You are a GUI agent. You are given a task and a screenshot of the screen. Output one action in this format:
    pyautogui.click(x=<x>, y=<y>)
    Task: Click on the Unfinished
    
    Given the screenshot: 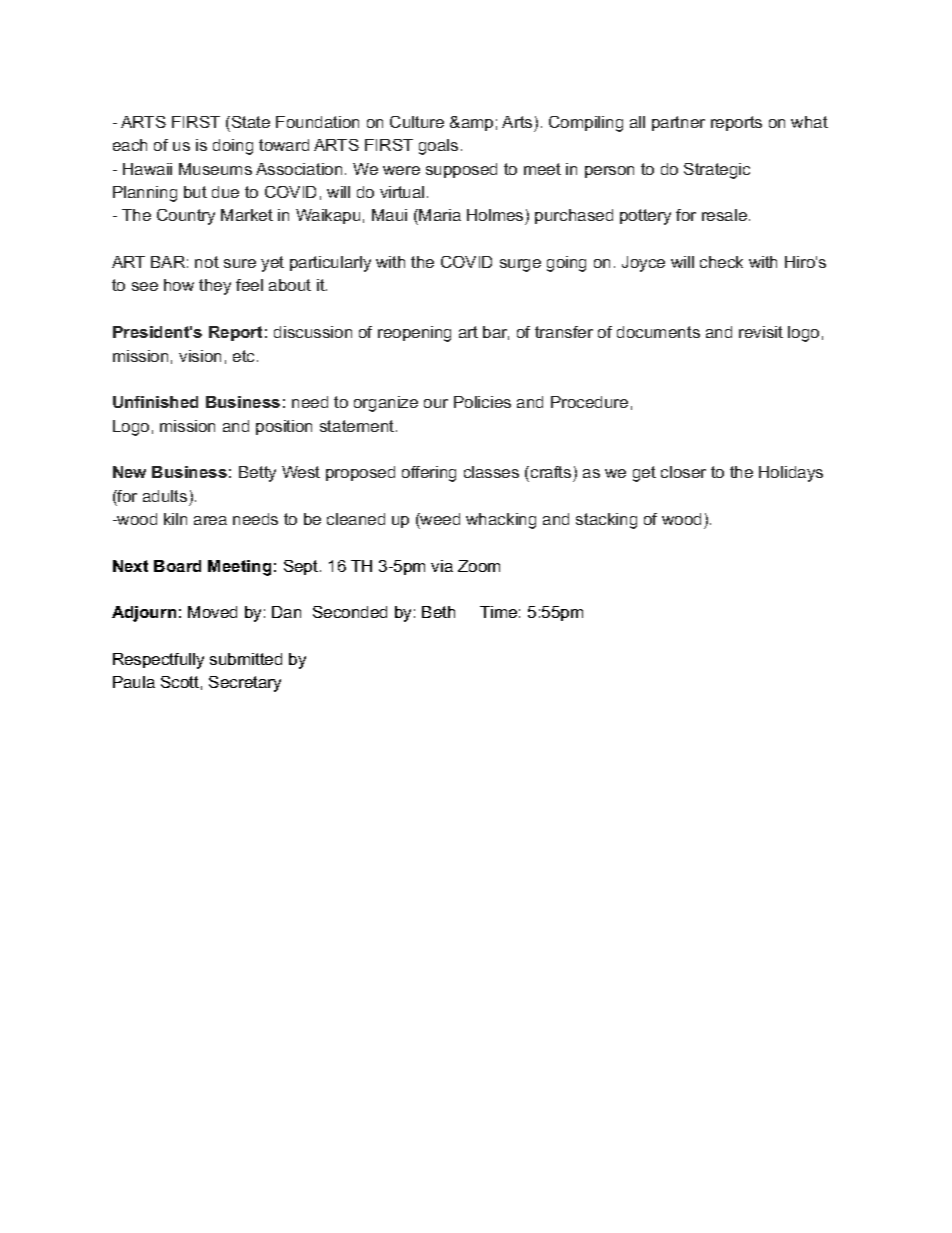 What is the action you would take?
    pyautogui.click(x=155, y=402)
